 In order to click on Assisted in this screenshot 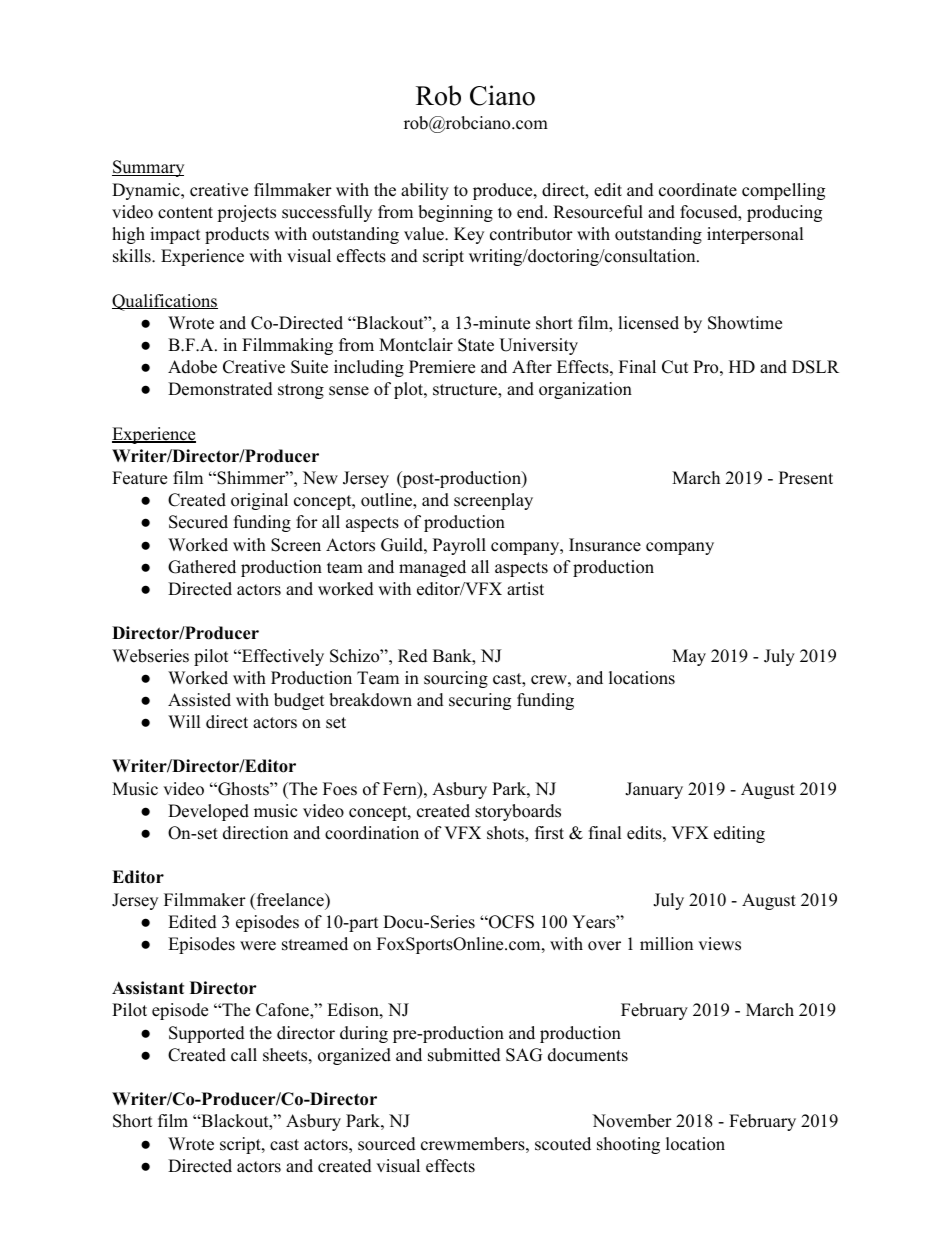, I will do `click(199, 700)`.
